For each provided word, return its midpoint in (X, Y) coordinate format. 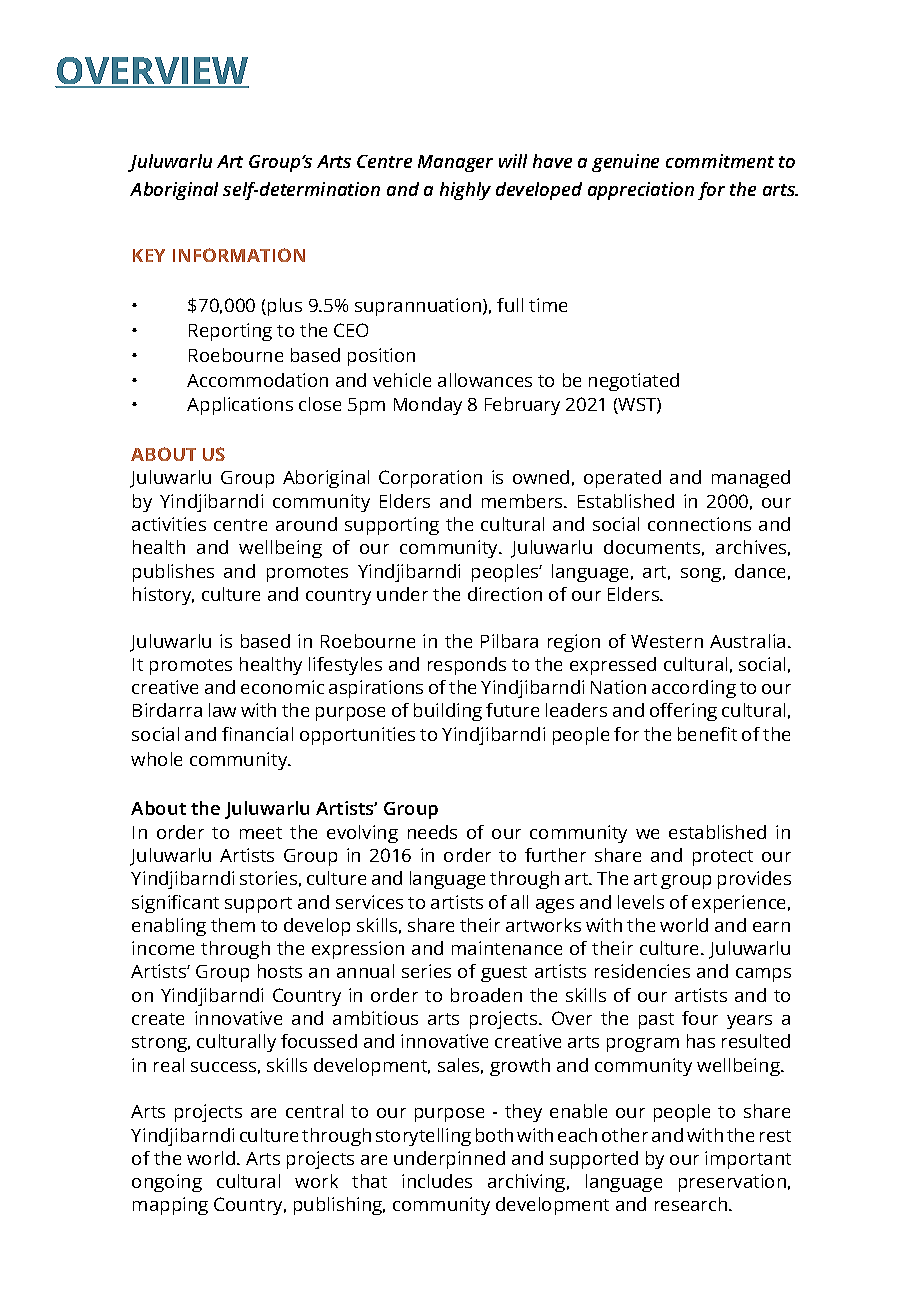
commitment (720, 161)
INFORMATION (239, 255)
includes (437, 1181)
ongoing (167, 1183)
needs (432, 832)
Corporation (430, 479)
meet (261, 833)
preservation (732, 1183)
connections (699, 524)
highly (465, 191)
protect (723, 858)
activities (169, 524)
